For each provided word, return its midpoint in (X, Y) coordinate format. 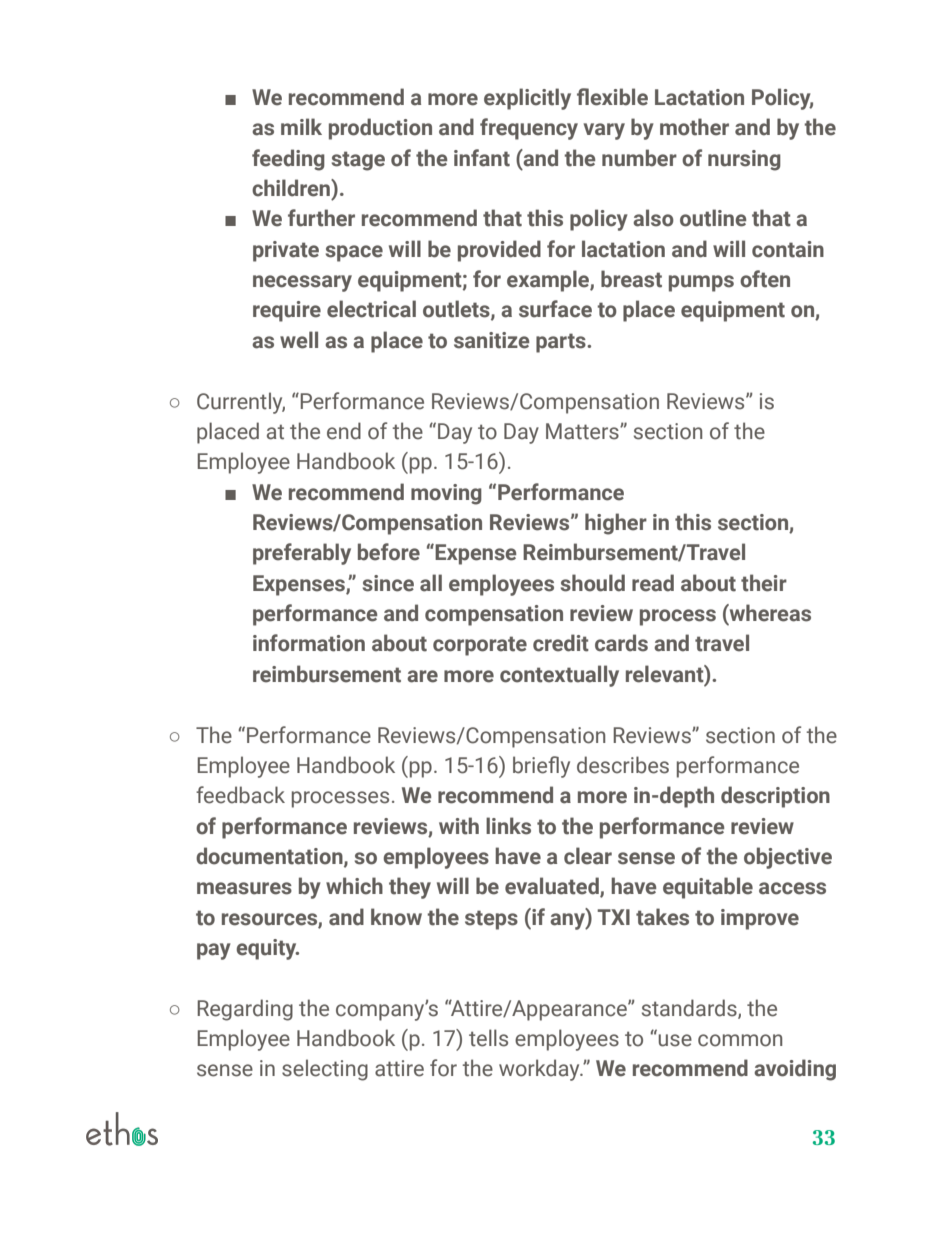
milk (301, 126)
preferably (302, 554)
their (764, 583)
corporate (480, 646)
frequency (529, 129)
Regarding (245, 1010)
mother (694, 127)
